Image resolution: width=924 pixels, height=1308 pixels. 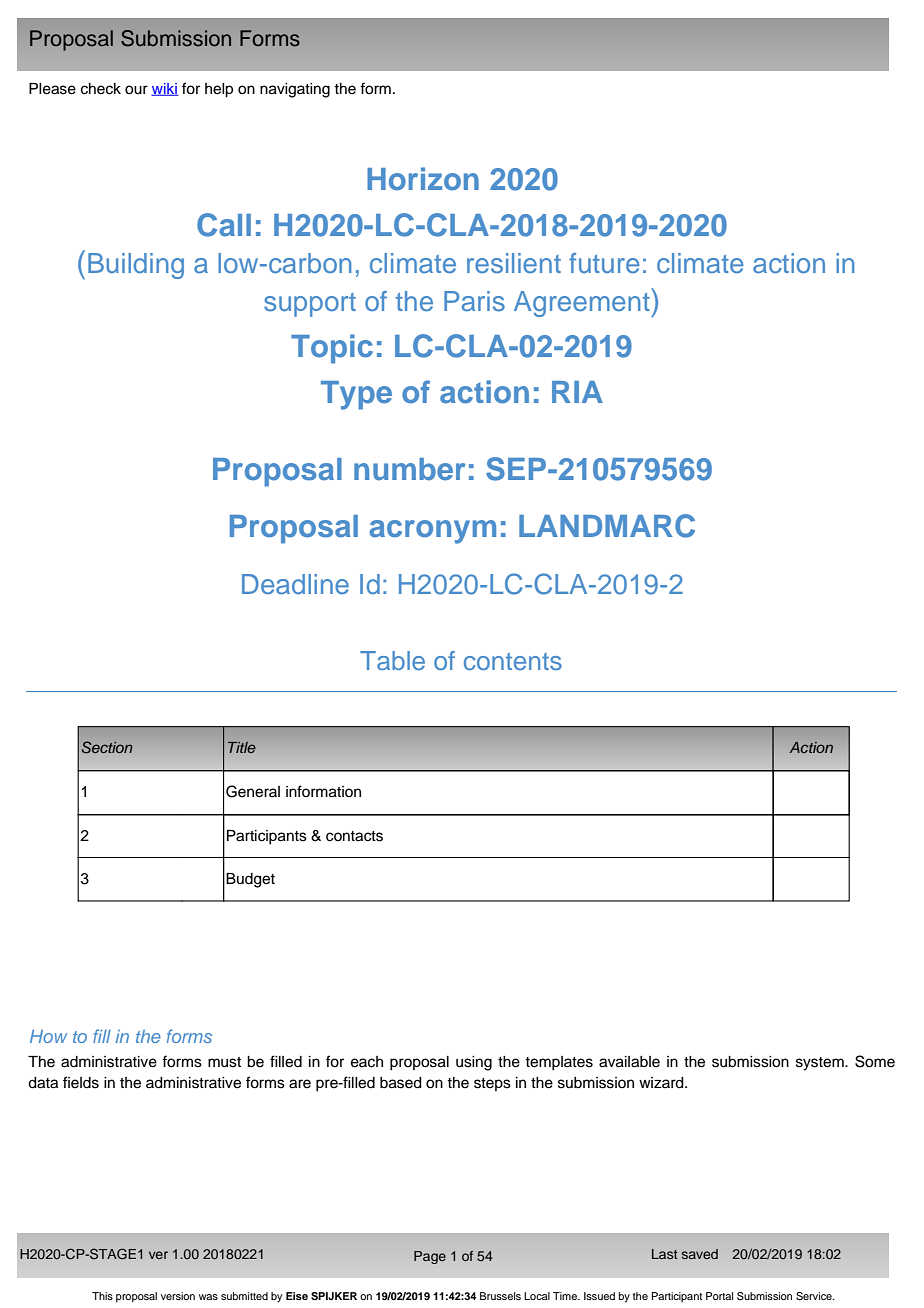 What do you see at coordinates (577, 392) in the image?
I see `RIA` at bounding box center [577, 392].
